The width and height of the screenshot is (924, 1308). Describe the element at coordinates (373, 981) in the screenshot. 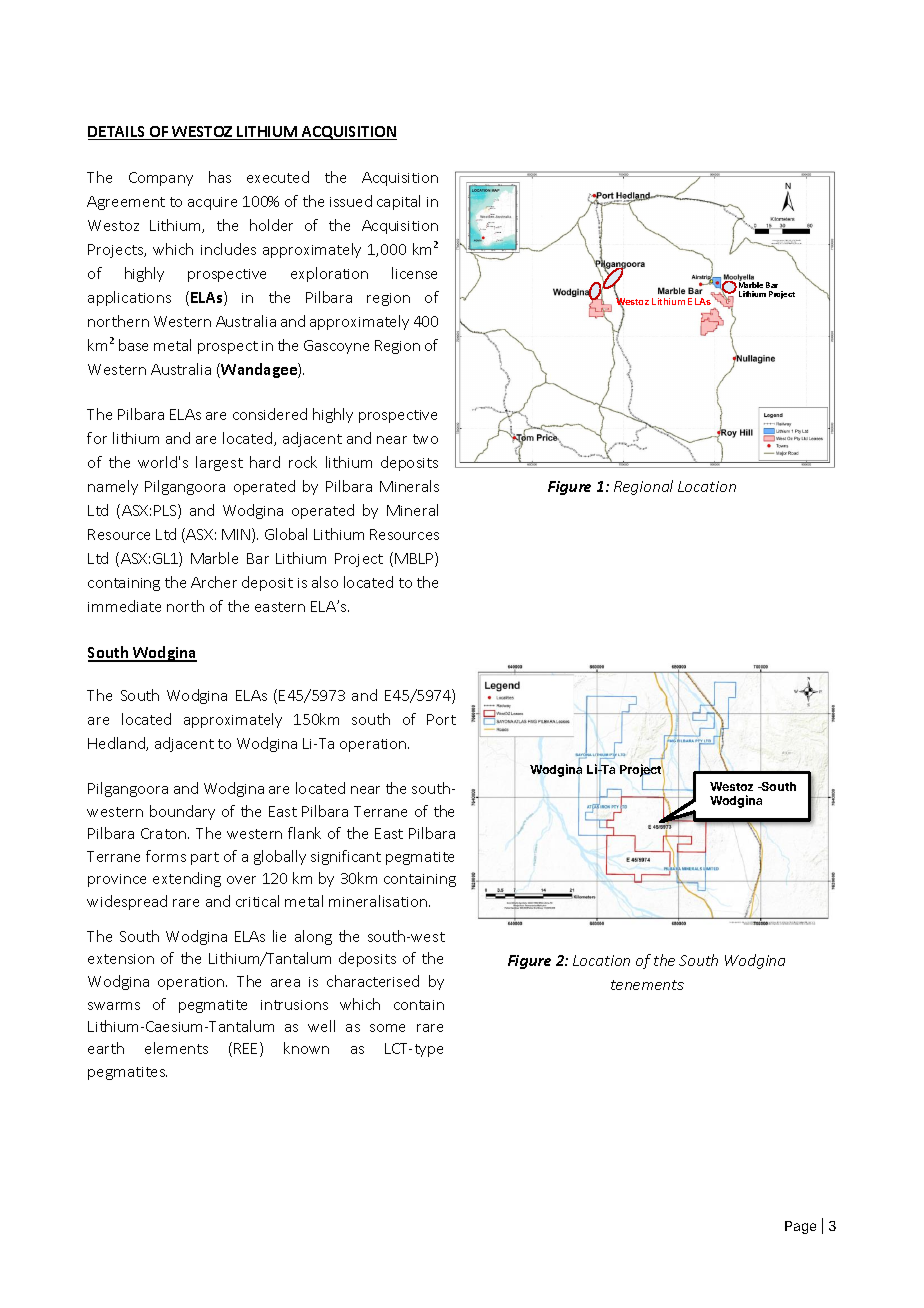

I see `characterised` at that location.
